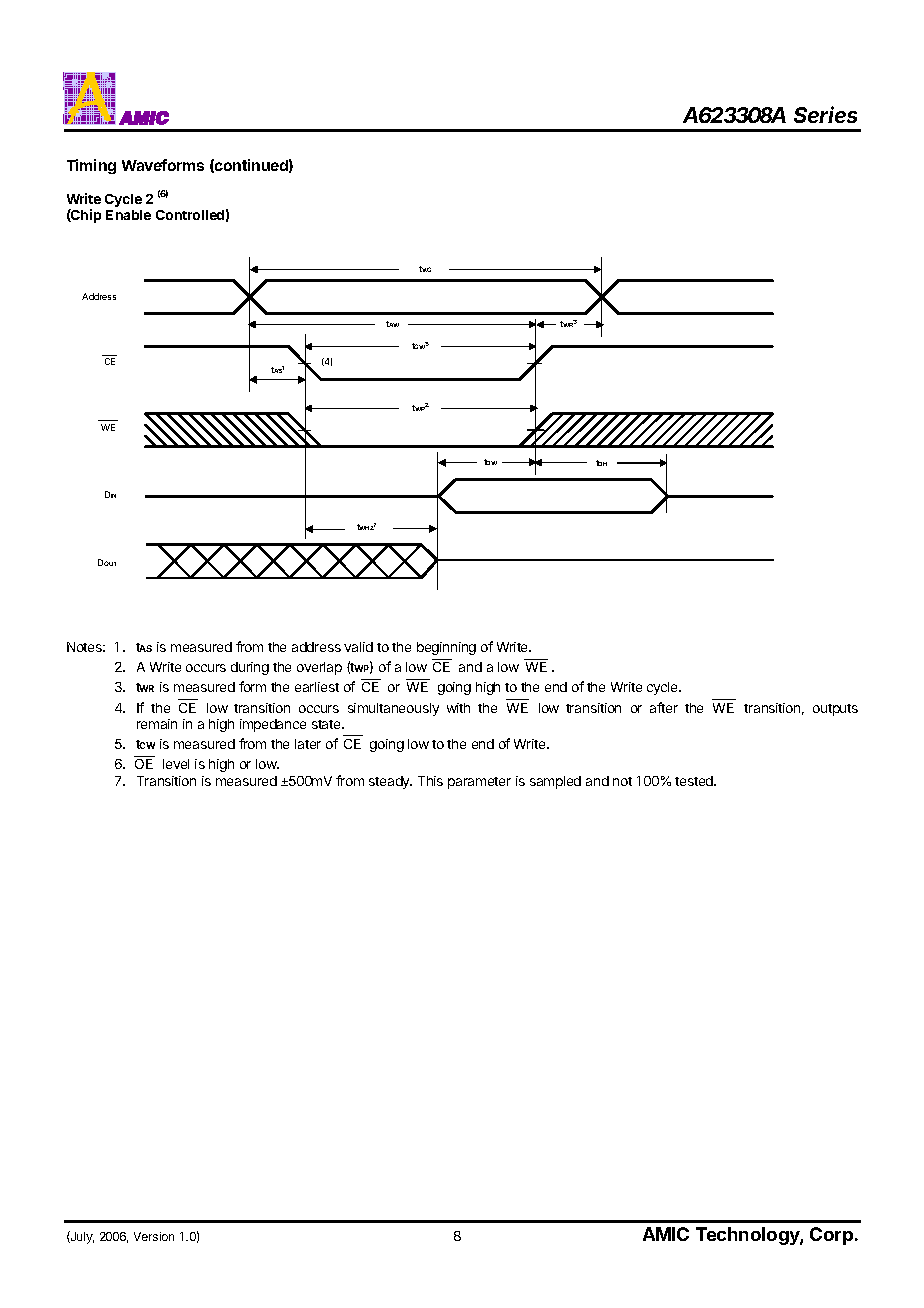  I want to click on remain, so click(157, 724).
